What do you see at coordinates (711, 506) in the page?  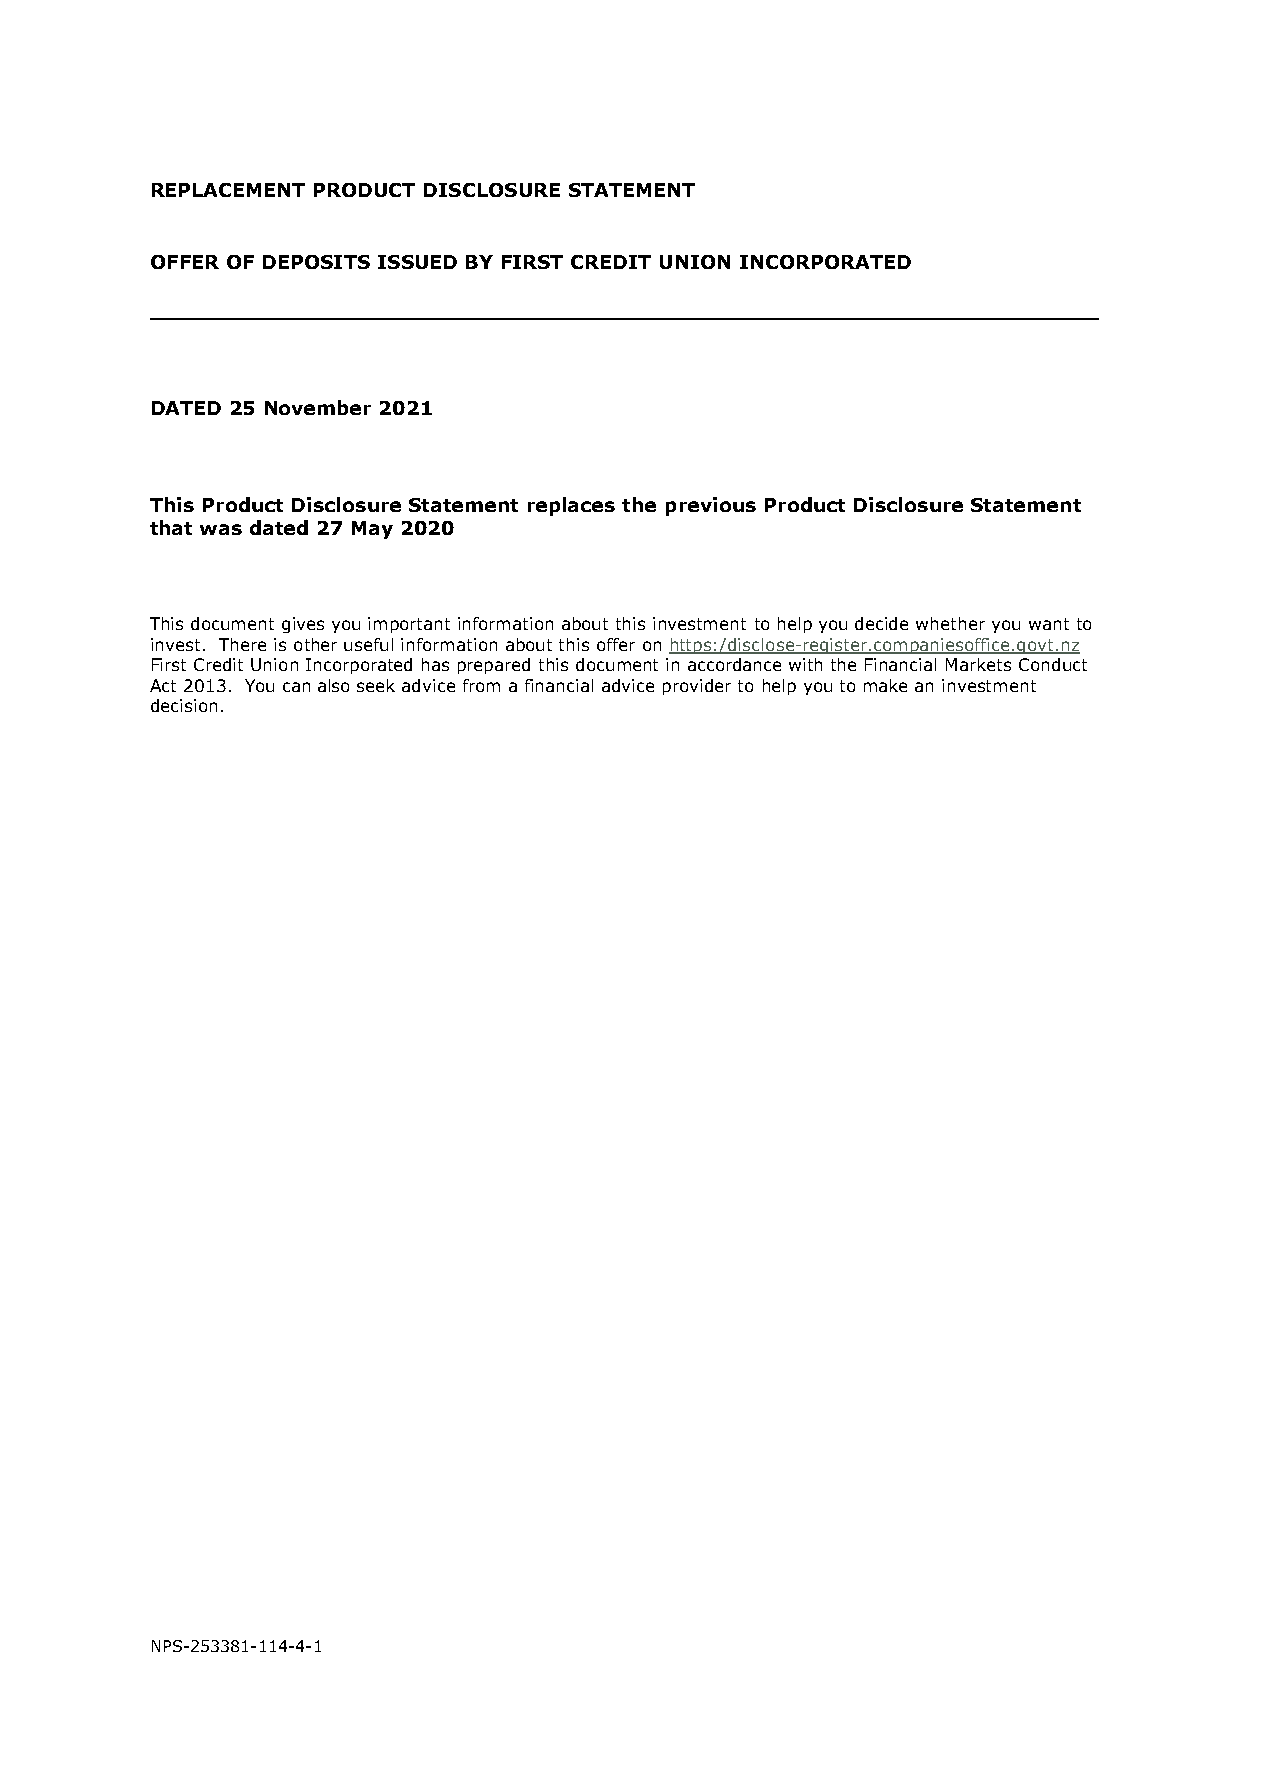 I see `previous` at bounding box center [711, 506].
